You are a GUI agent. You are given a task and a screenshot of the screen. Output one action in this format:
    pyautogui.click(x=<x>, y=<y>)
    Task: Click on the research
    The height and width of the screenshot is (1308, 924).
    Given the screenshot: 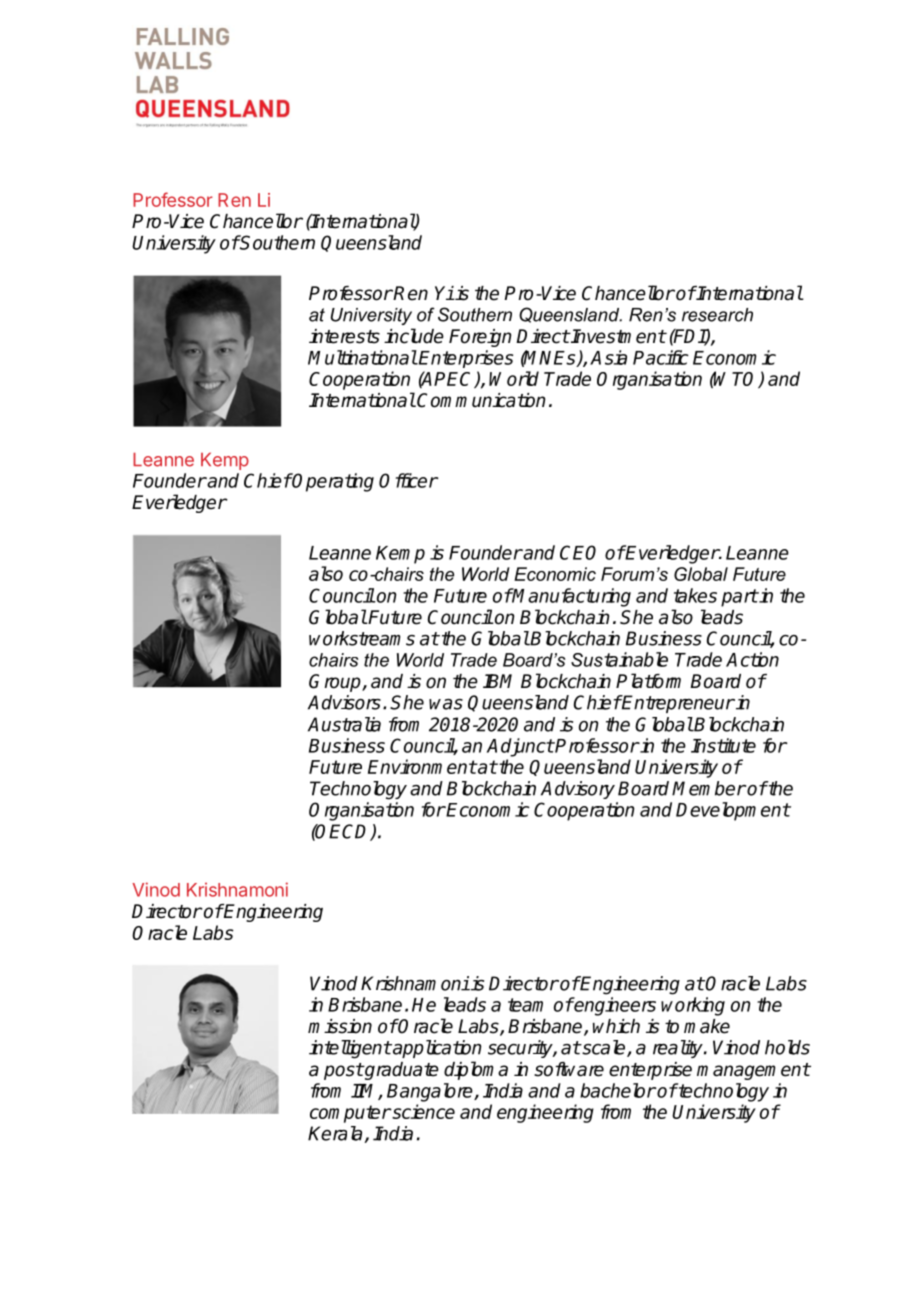 What is the action you would take?
    pyautogui.click(x=717, y=315)
